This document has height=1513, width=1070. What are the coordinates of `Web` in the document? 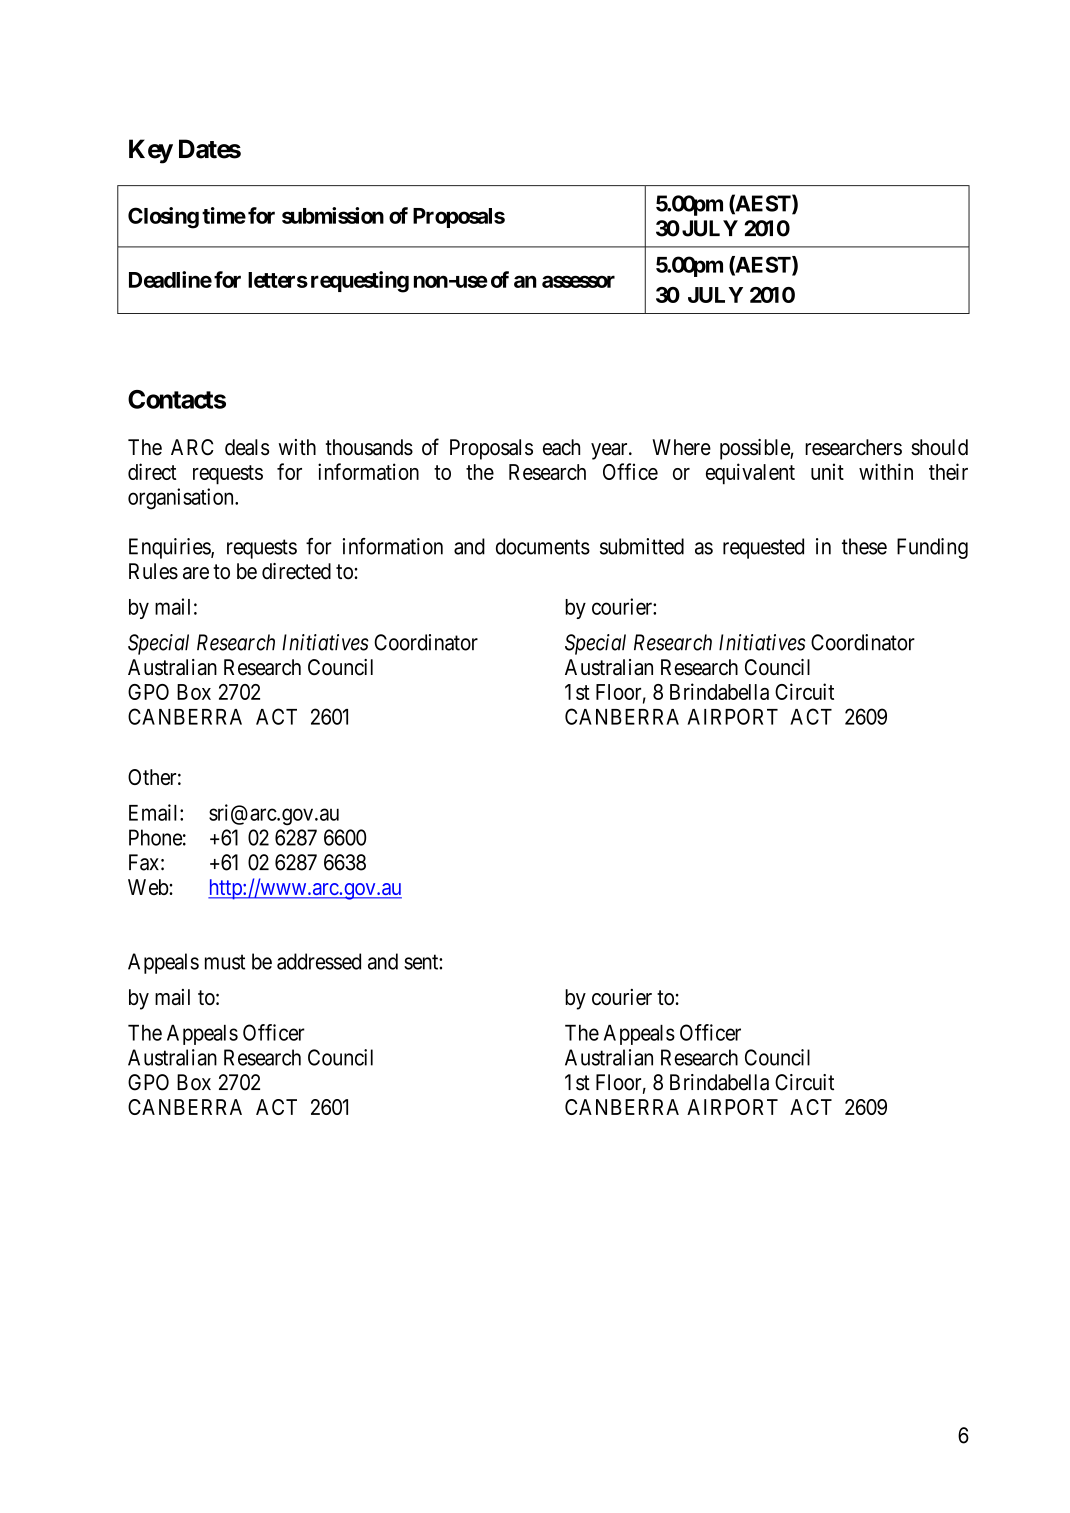 It's located at (149, 887).
